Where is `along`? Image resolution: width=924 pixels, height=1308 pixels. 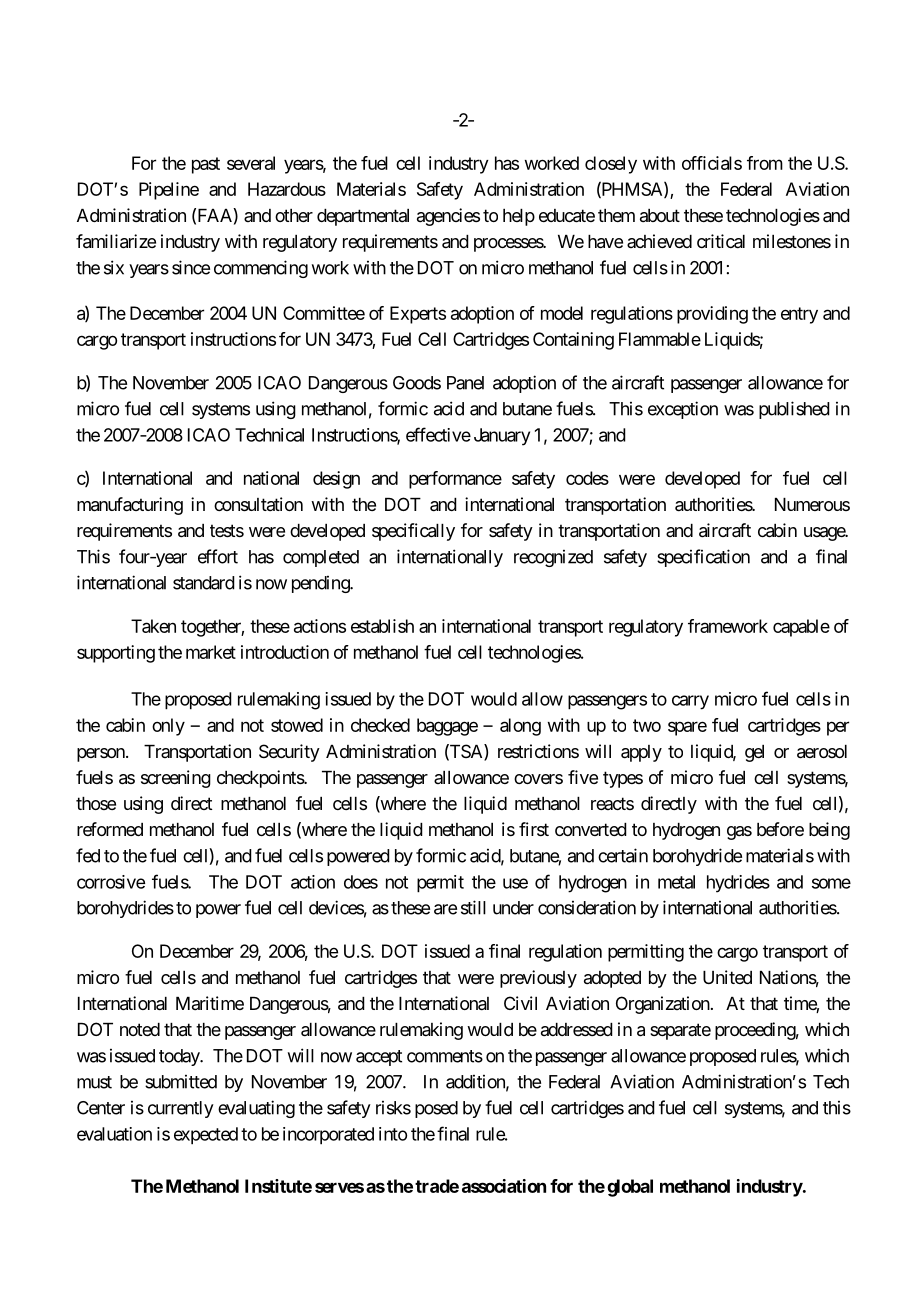 along is located at coordinates (520, 727).
